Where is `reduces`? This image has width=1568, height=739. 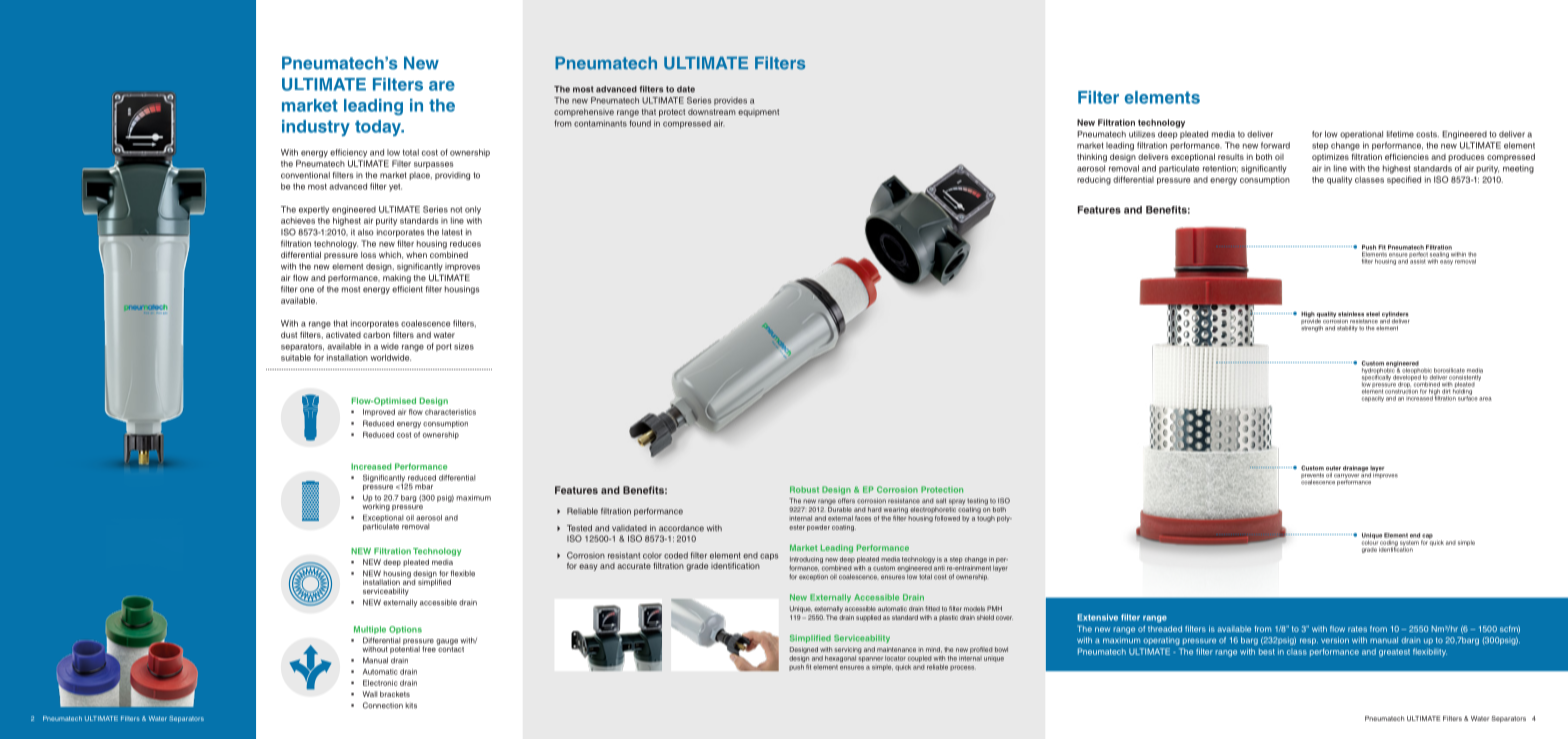 reduces is located at coordinates (465, 243).
